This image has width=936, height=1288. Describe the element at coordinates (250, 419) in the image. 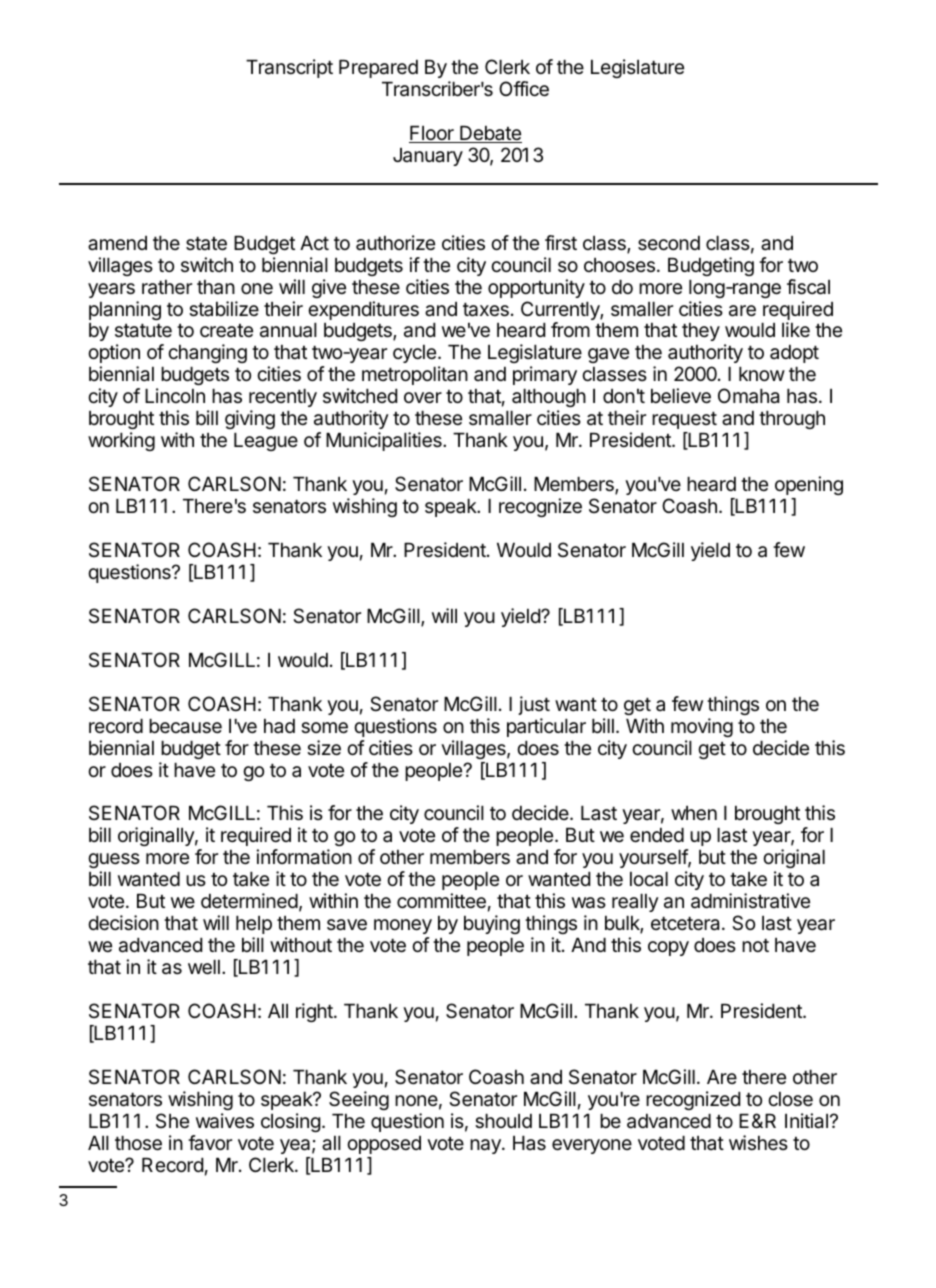

I see `giving` at that location.
